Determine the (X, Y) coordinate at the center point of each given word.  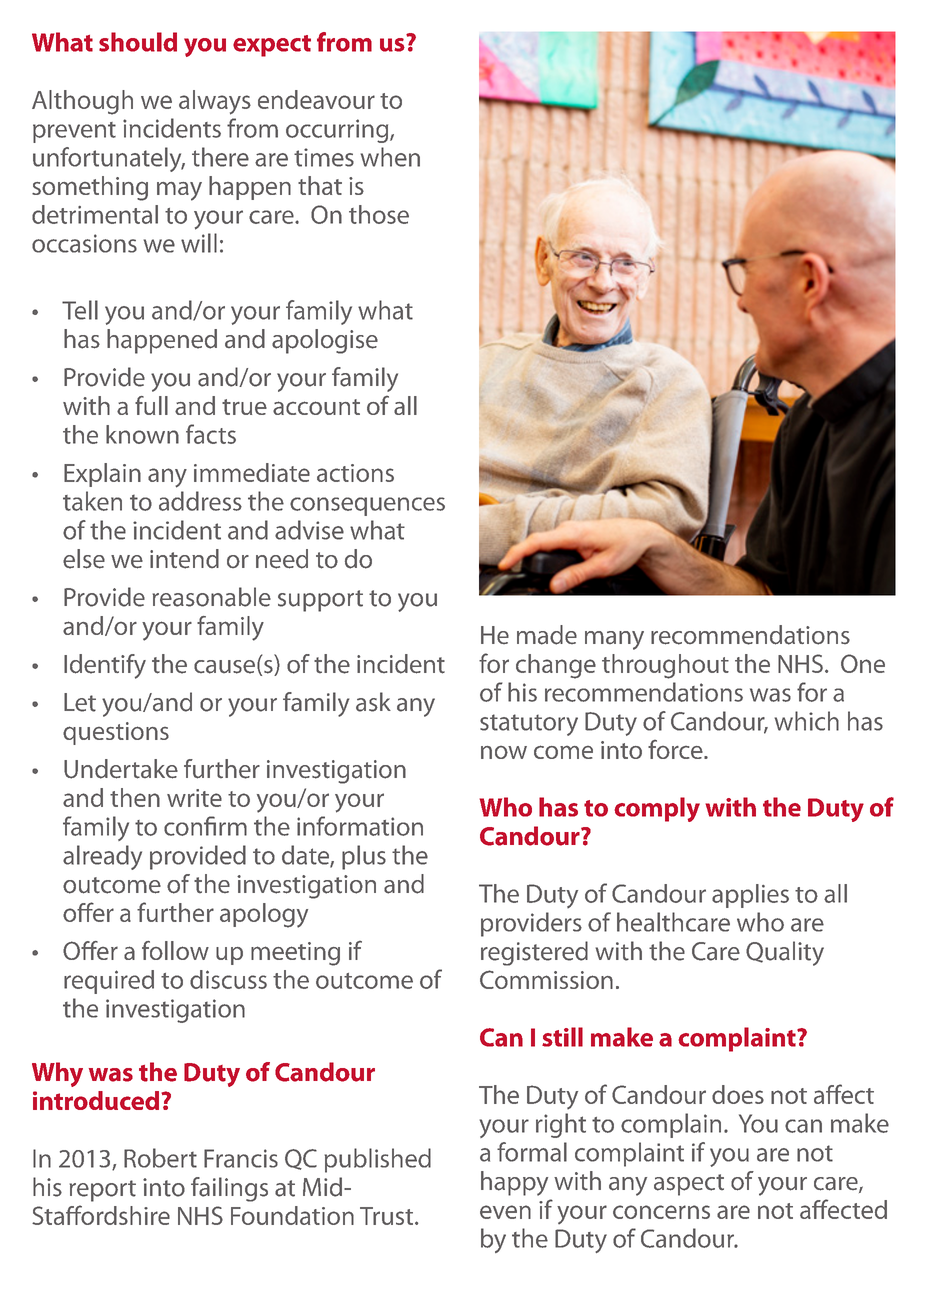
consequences (367, 506)
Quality (785, 953)
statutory (529, 725)
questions (116, 733)
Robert (160, 1158)
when (390, 157)
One (863, 663)
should (138, 42)
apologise (325, 341)
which (806, 721)
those (379, 214)
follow (175, 950)
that (320, 185)
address (200, 501)
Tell (80, 310)
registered (534, 953)
